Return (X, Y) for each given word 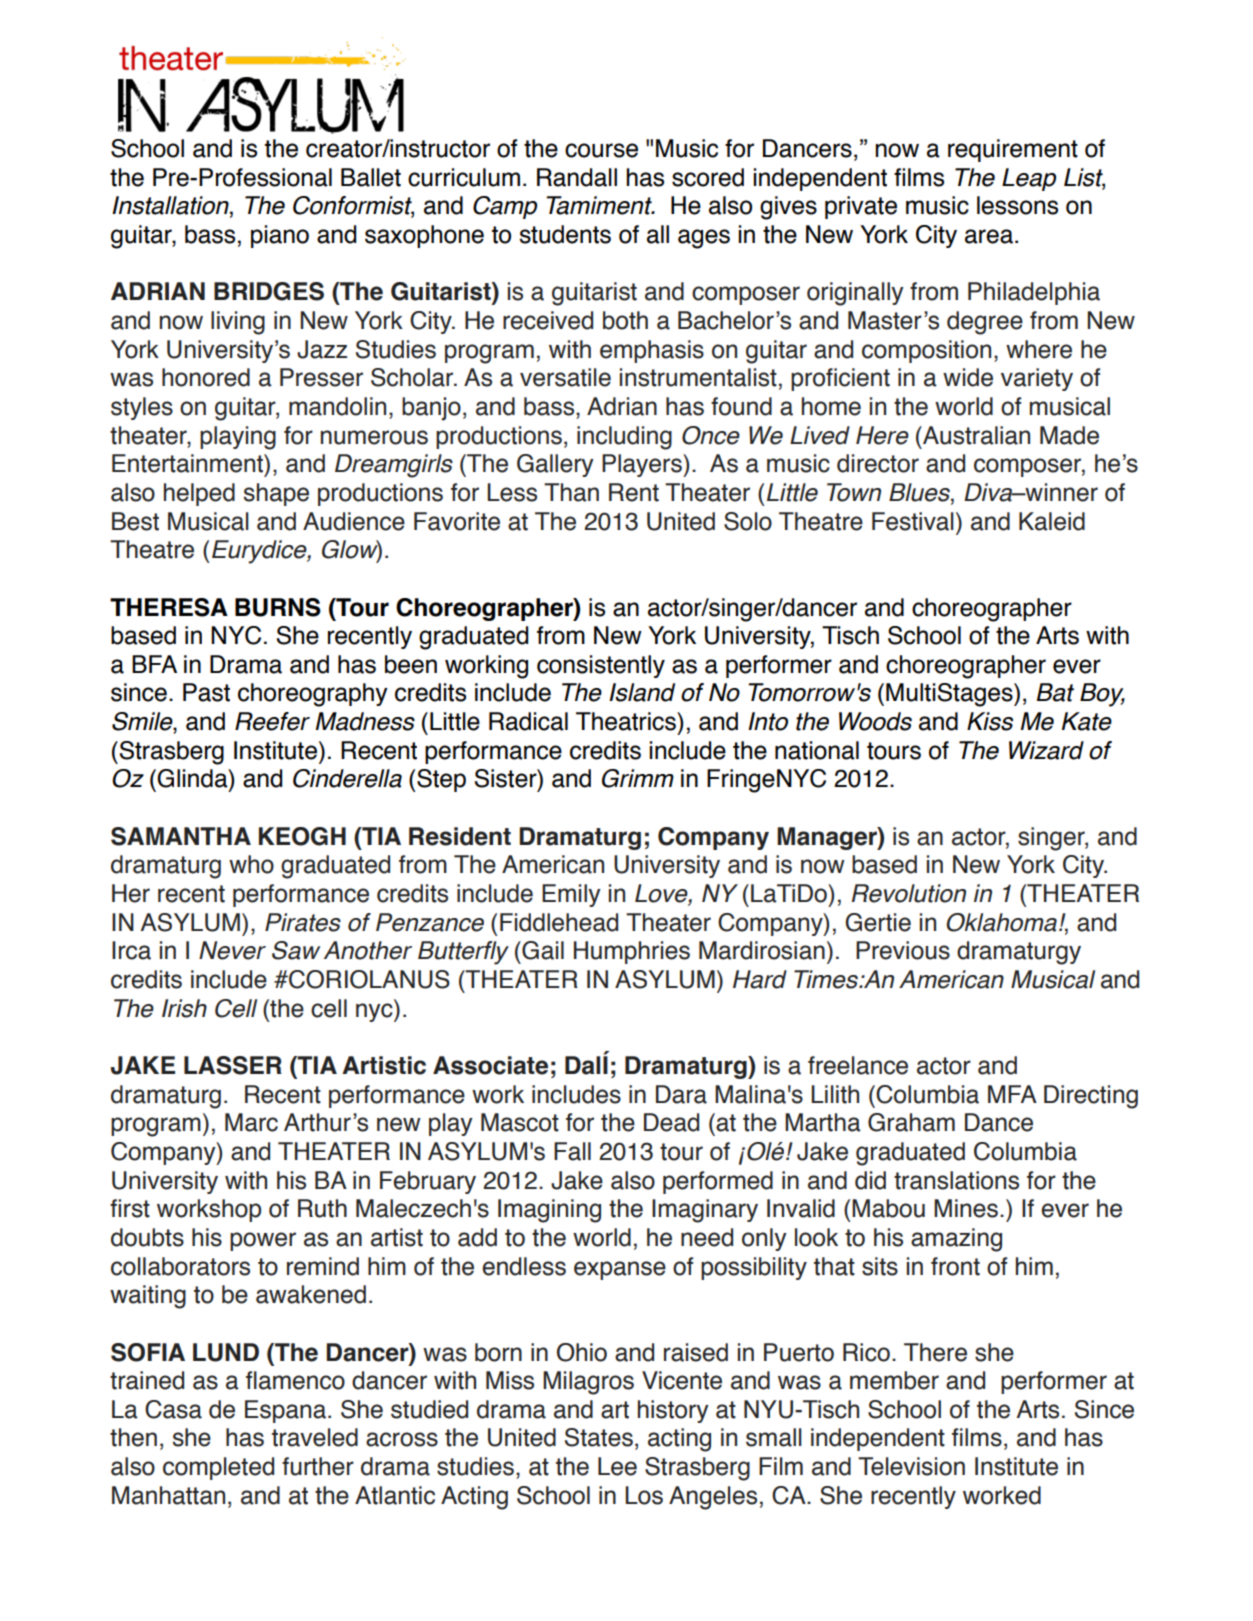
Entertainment (188, 463)
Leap (1029, 179)
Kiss (990, 721)
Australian (975, 435)
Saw (296, 950)
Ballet (371, 177)
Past (206, 692)
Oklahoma (1001, 922)
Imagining (549, 1211)
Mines (966, 1208)
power (263, 1241)
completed (218, 1468)
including (624, 438)
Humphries (632, 952)
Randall (577, 177)
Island (642, 692)
